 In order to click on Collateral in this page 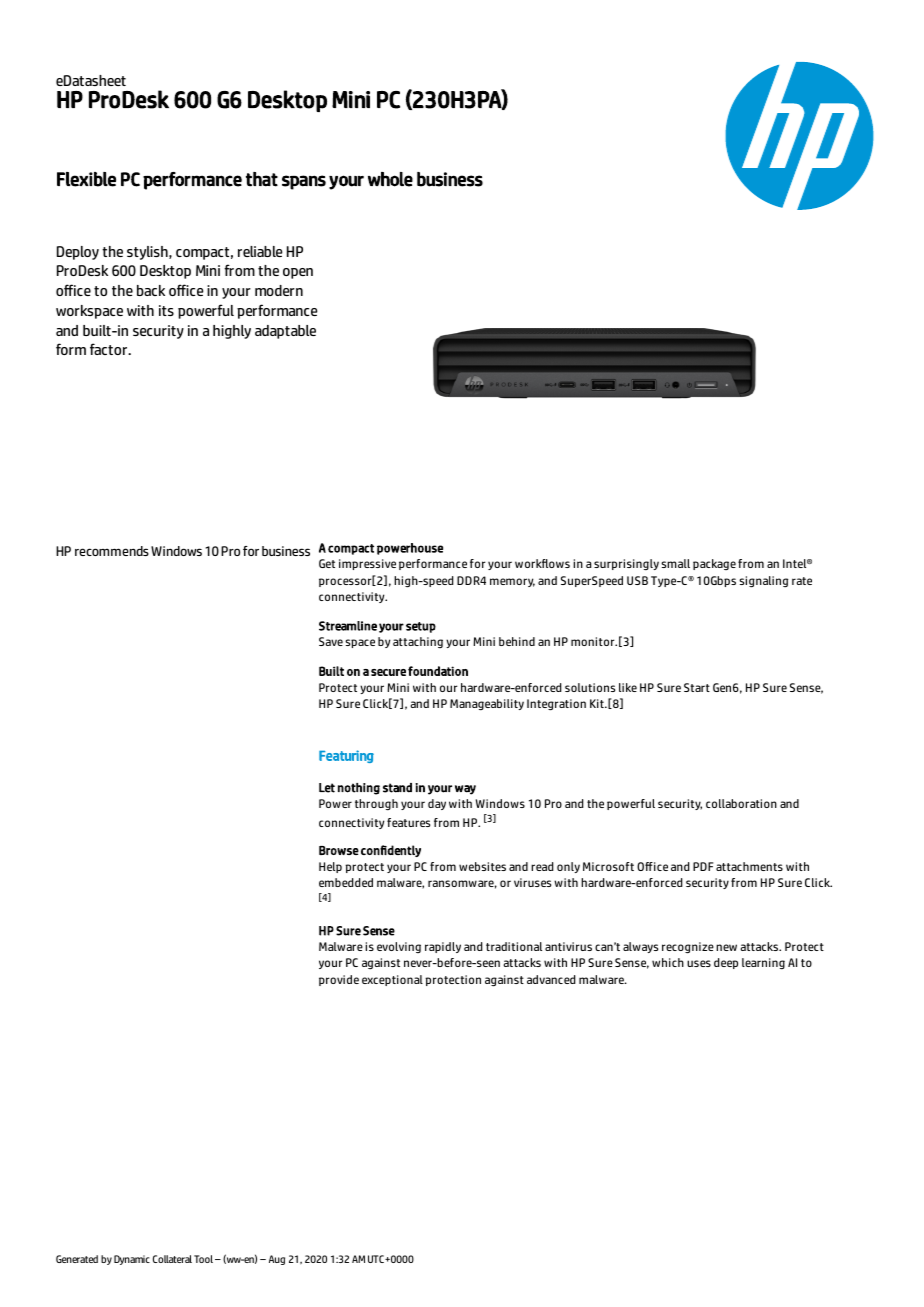, I will do `click(172, 1259)`.
